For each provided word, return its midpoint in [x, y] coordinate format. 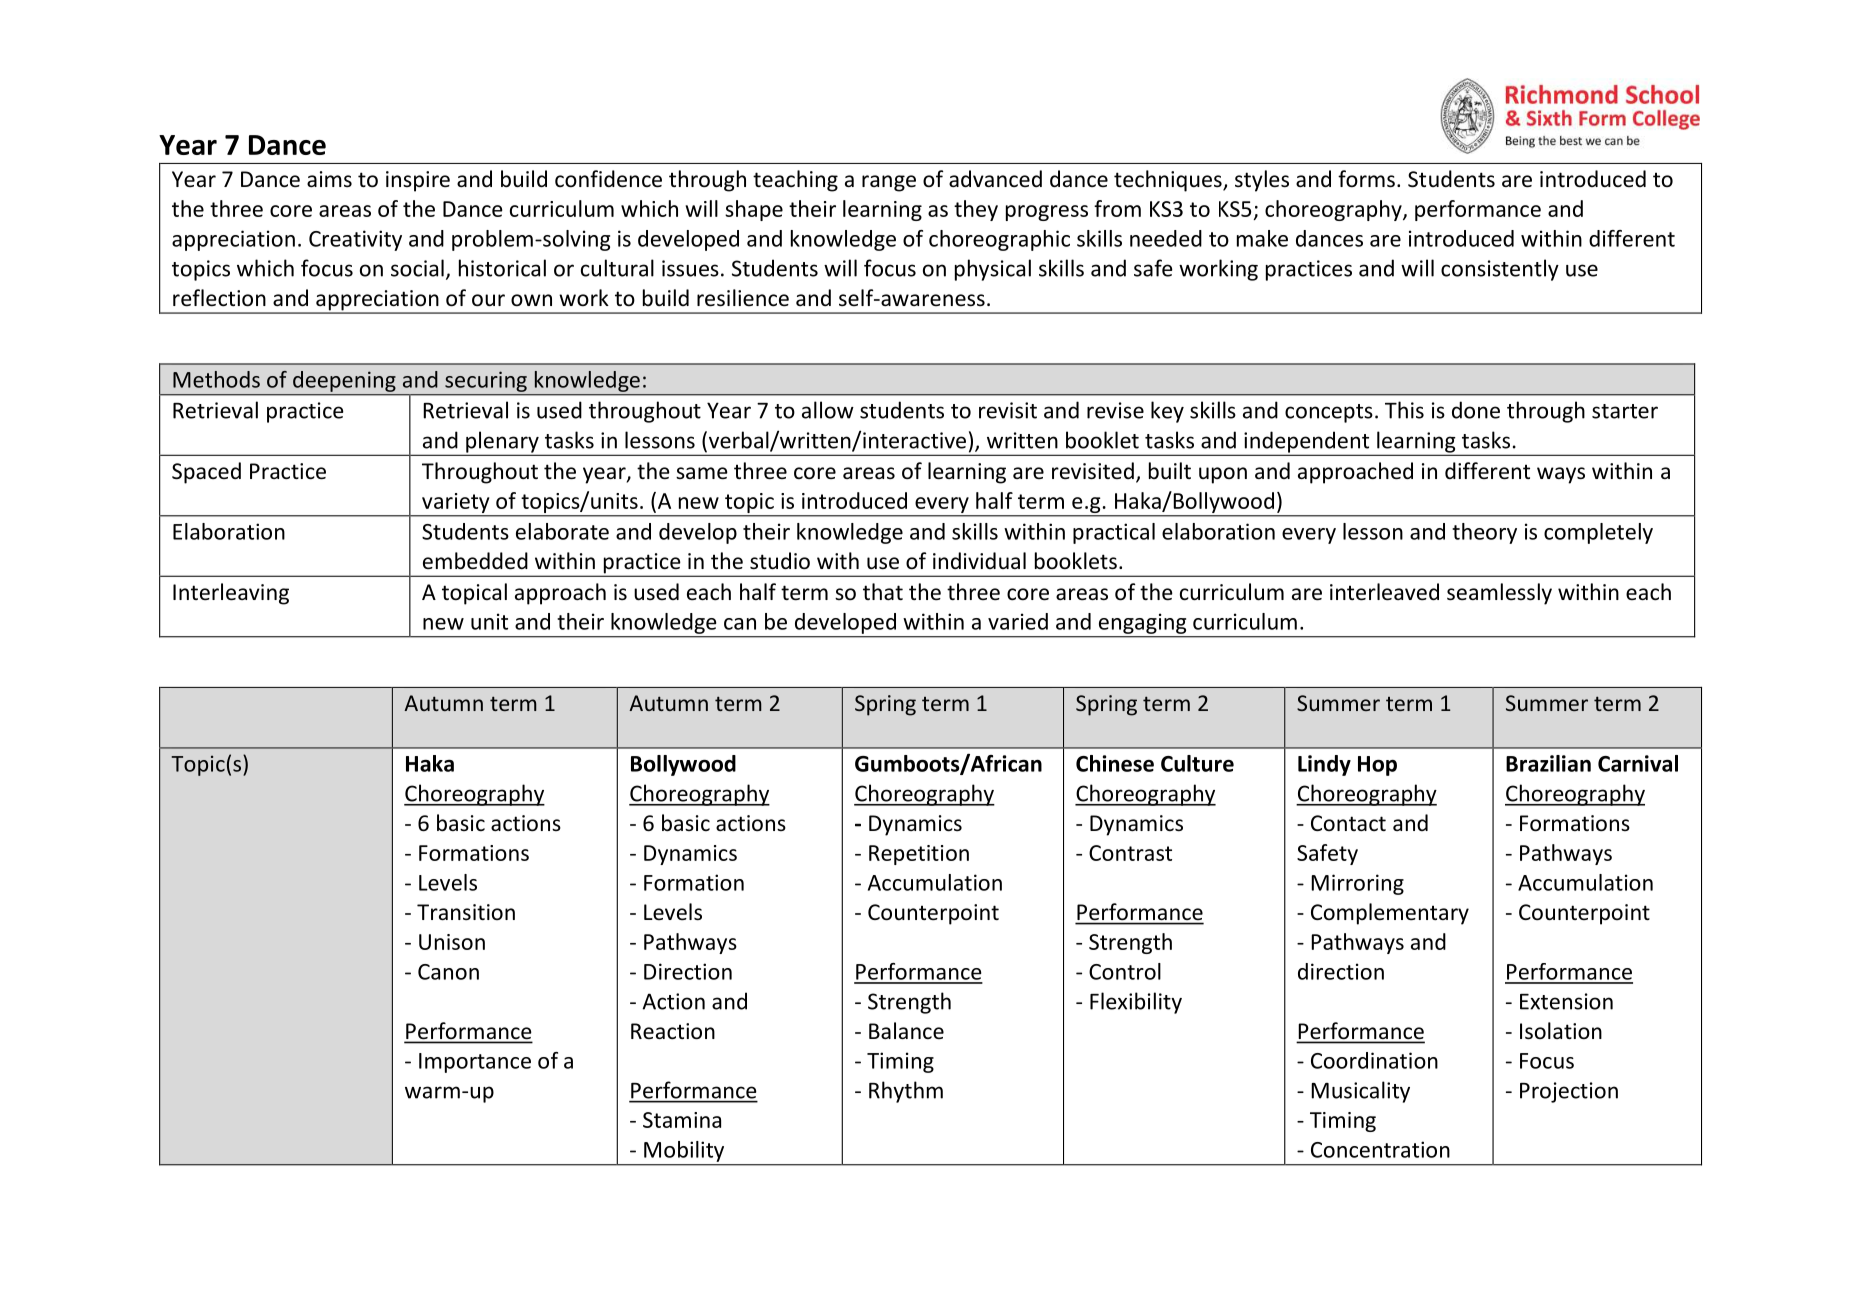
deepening [344, 381]
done [1476, 410]
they [976, 210]
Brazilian [1548, 763]
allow [828, 410]
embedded [475, 561]
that [883, 591]
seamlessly [1499, 594]
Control [1125, 971]
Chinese [1115, 763]
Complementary [1390, 914]
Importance [475, 1063]
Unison [452, 942]
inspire [418, 181]
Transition [466, 912]
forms [1366, 179]
